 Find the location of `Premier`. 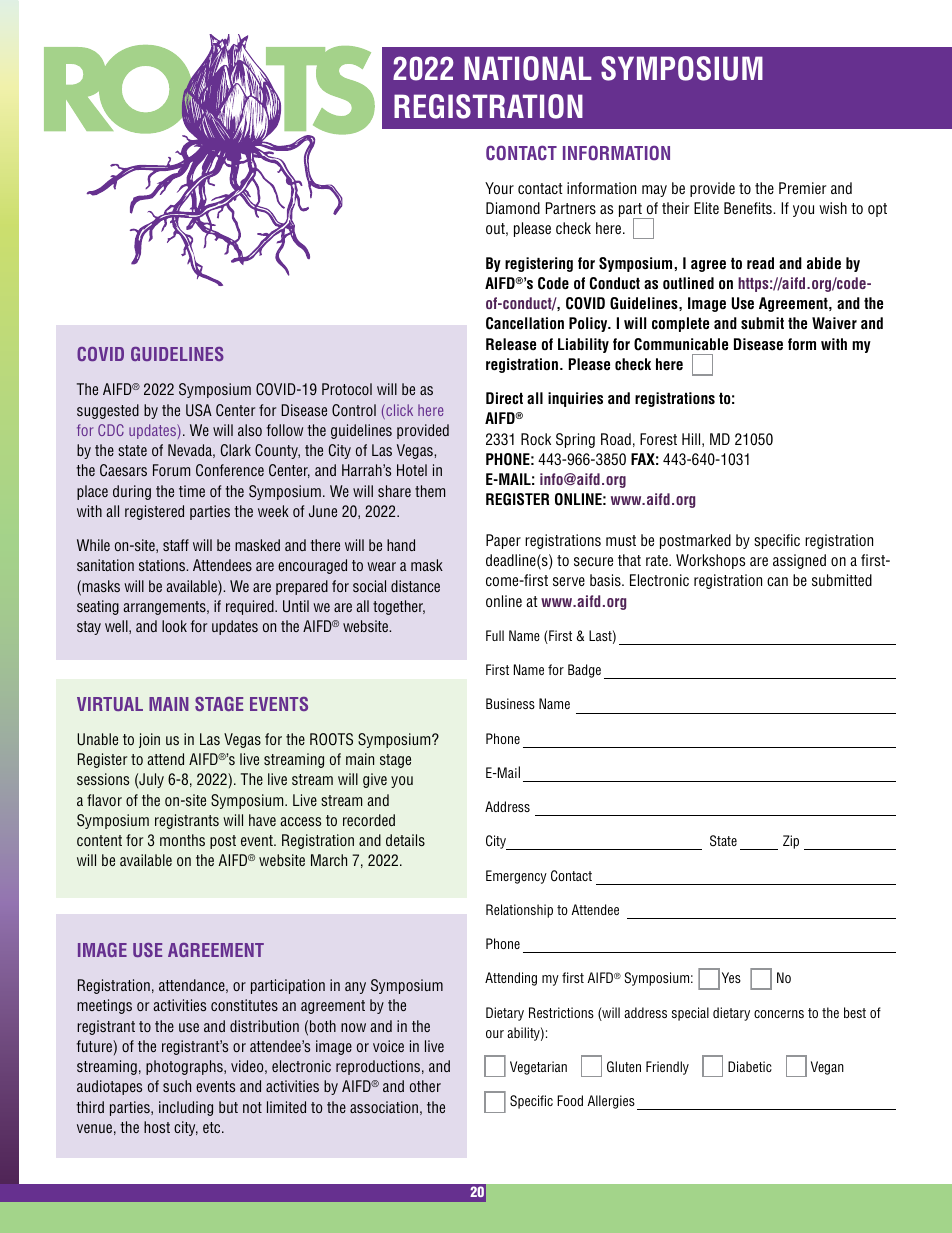

Premier is located at coordinates (802, 188).
